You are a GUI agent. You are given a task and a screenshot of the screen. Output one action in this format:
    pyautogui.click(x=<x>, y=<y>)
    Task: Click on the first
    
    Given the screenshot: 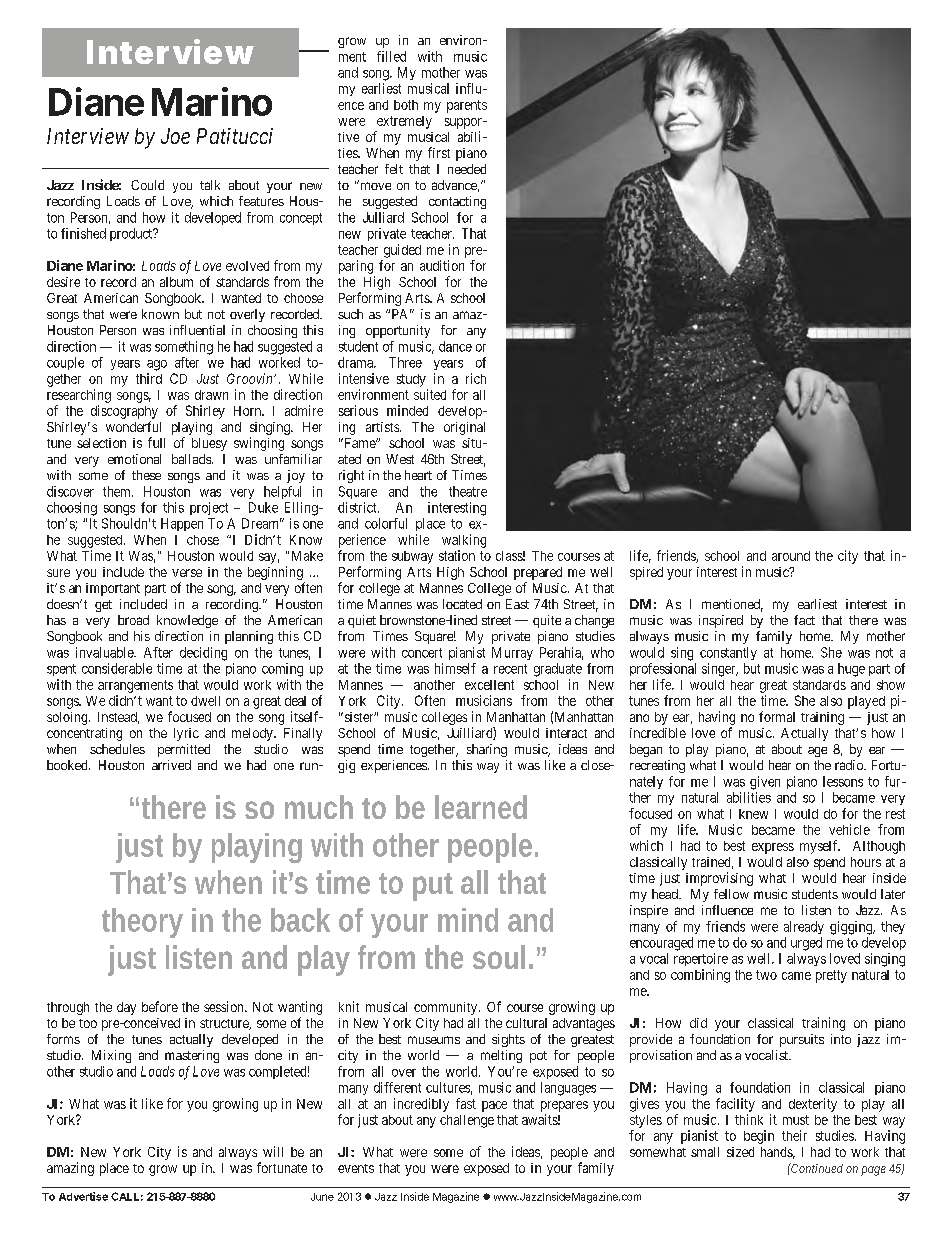 What is the action you would take?
    pyautogui.click(x=439, y=152)
